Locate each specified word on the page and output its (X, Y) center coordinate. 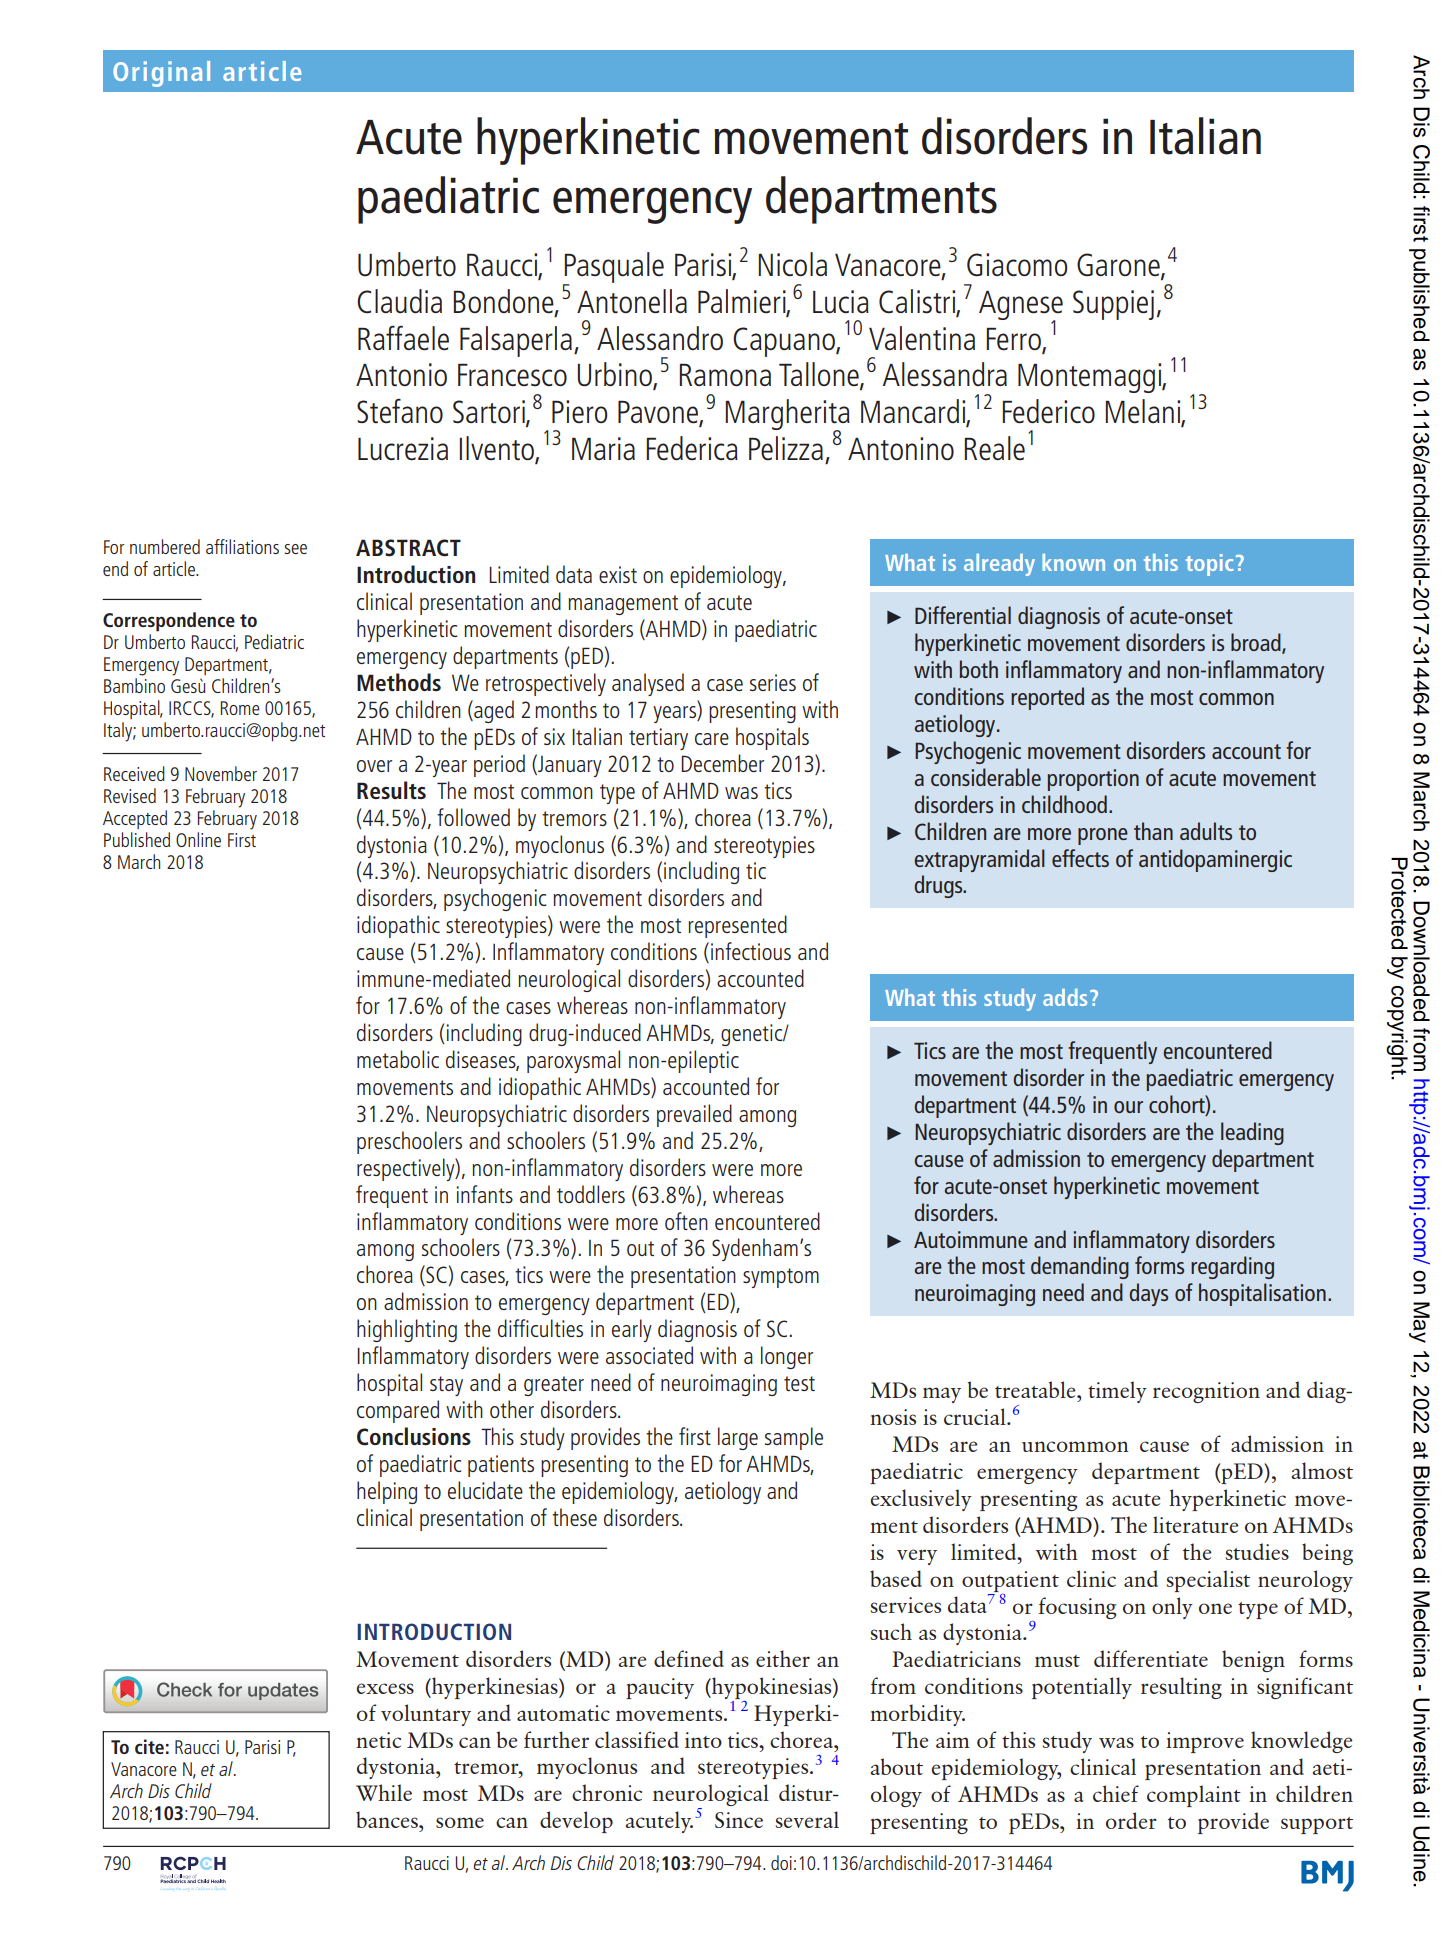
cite (149, 1746)
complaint (1194, 1796)
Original (161, 74)
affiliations (242, 546)
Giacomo (1017, 265)
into (703, 1740)
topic (1209, 565)
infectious (751, 951)
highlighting (407, 1330)
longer (787, 1357)
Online (198, 839)
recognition (1206, 1392)
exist (618, 574)
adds (1065, 997)
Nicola (792, 264)
